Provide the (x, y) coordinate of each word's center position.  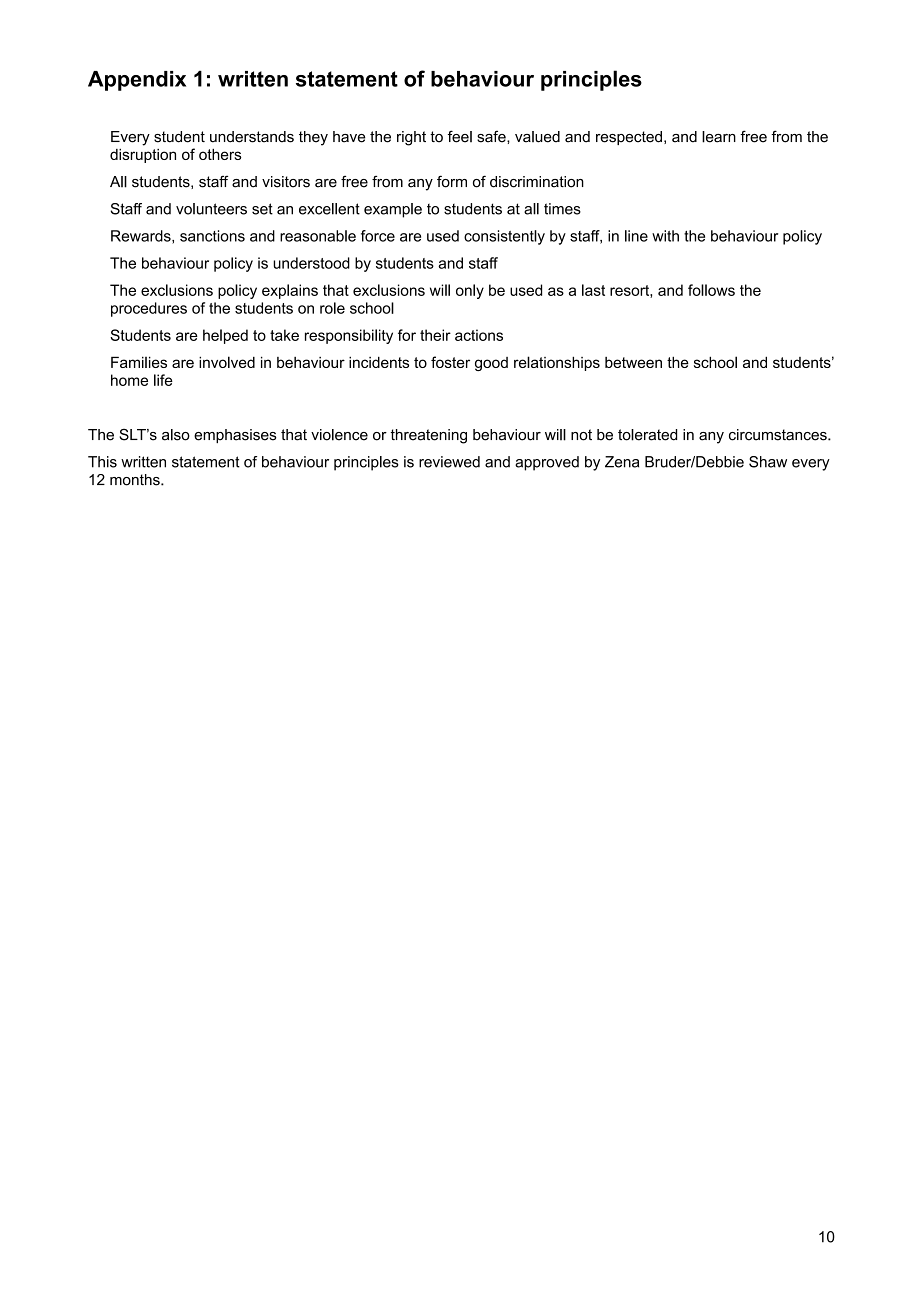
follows (711, 290)
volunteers (211, 209)
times (562, 209)
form (452, 181)
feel (460, 136)
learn (719, 137)
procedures (149, 309)
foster (450, 362)
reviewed (449, 462)
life (163, 380)
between (633, 362)
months (136, 480)
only (470, 291)
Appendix (137, 81)
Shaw (768, 462)
